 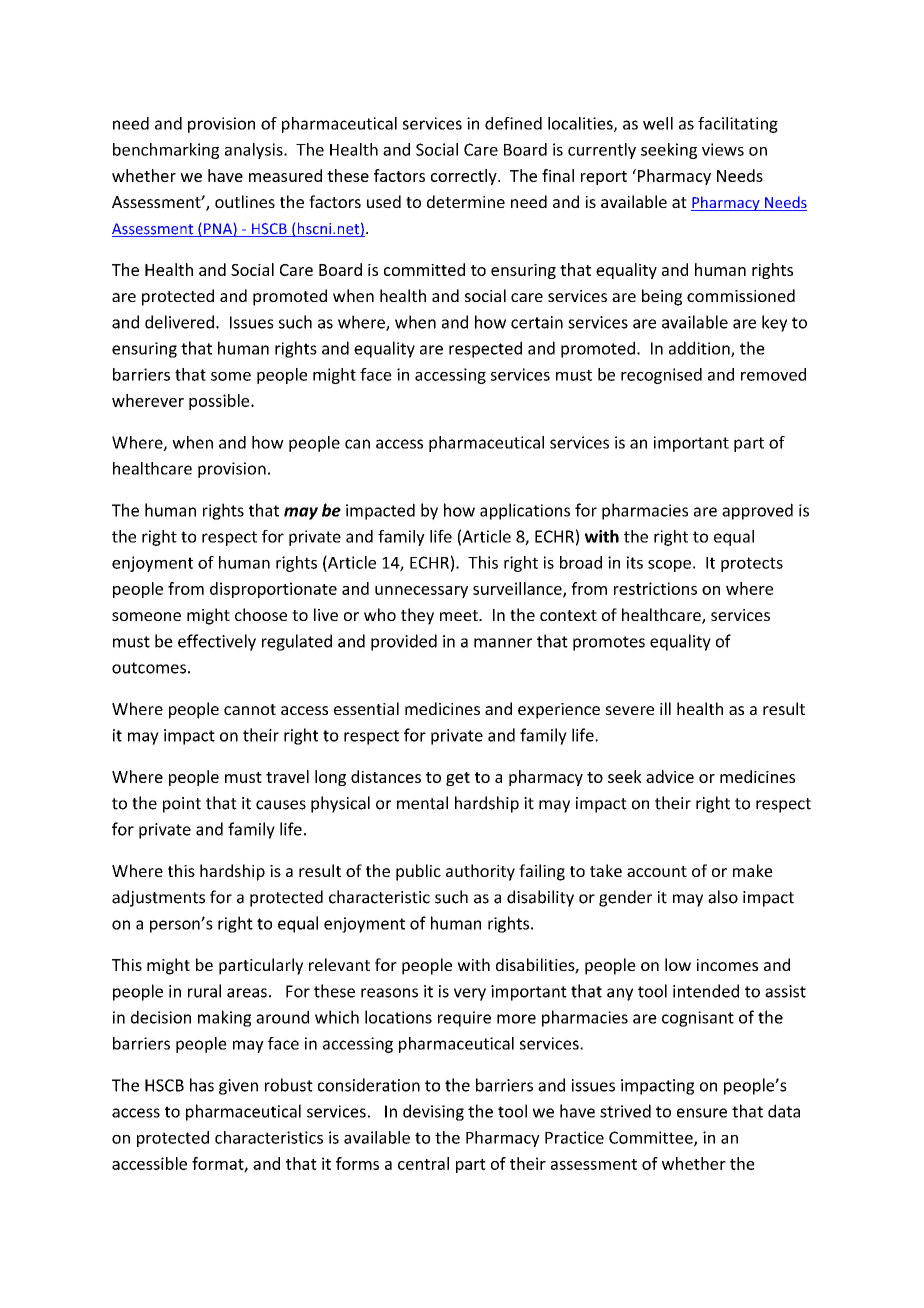 What do you see at coordinates (220, 402) in the document?
I see `possible` at bounding box center [220, 402].
